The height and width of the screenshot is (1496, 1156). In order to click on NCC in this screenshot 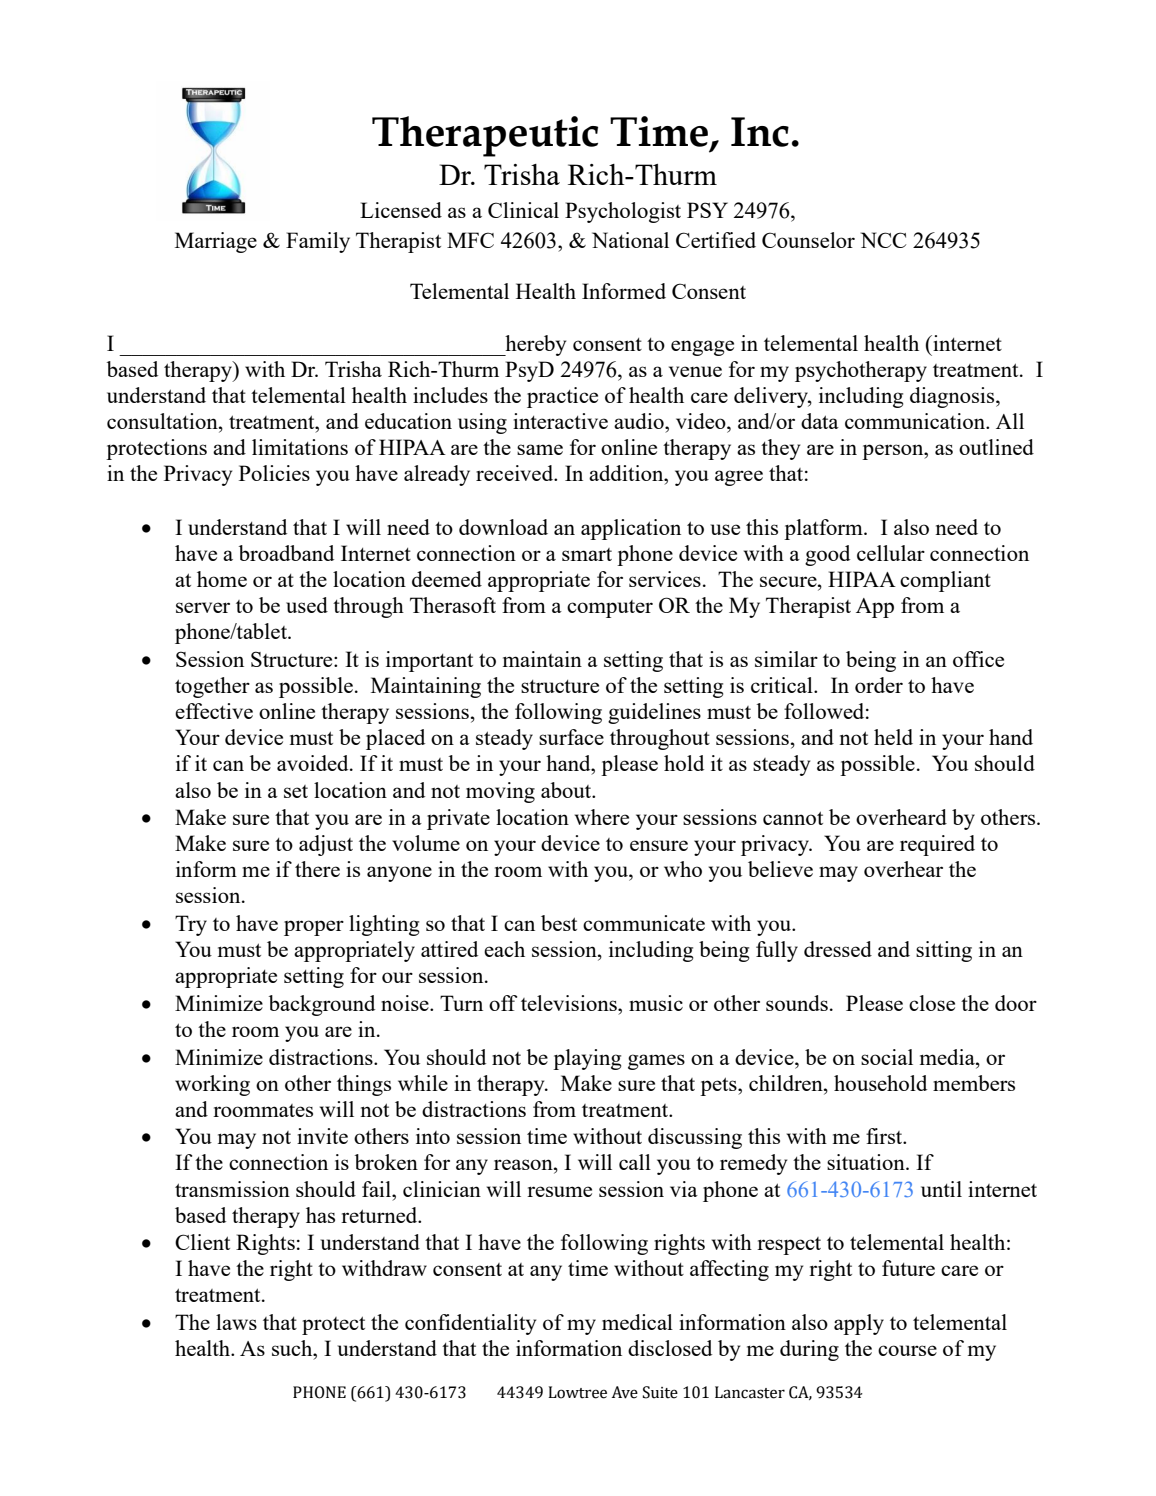, I will do `click(883, 240)`.
